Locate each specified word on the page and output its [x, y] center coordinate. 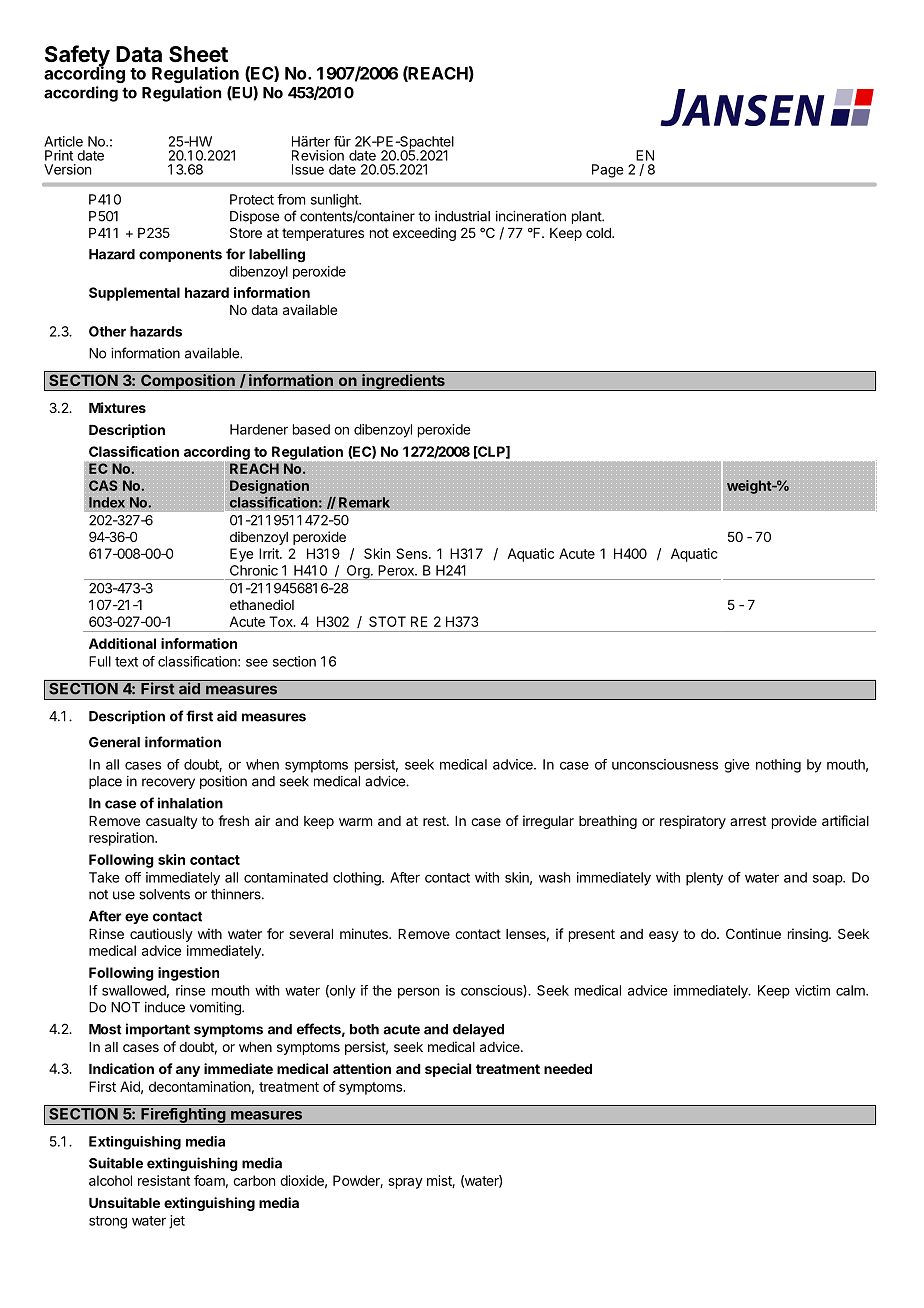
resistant [164, 1180]
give [737, 766]
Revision [318, 155]
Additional [122, 643]
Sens [413, 553]
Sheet [198, 54]
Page [608, 171]
